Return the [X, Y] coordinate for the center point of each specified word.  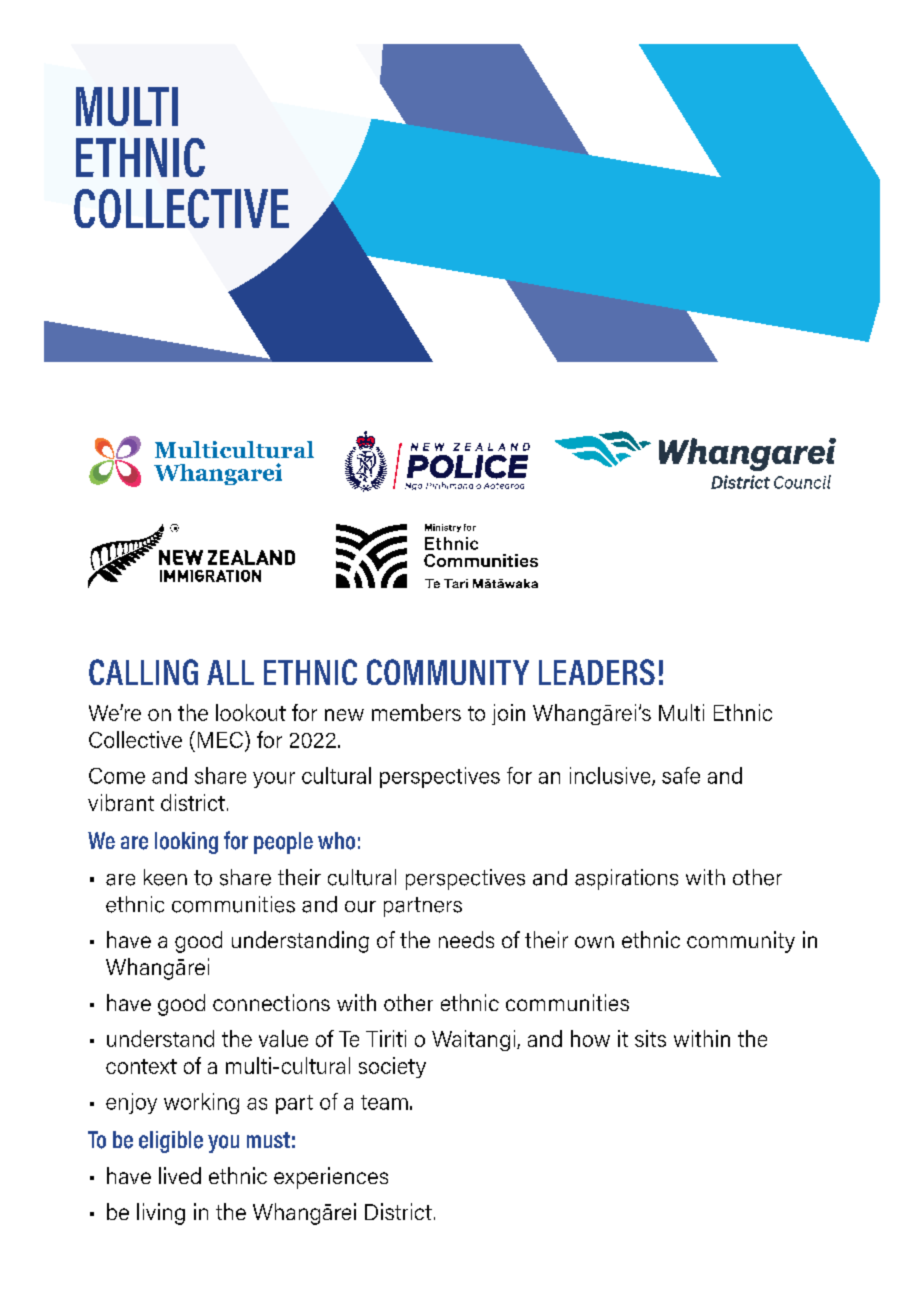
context [141, 1066]
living [161, 1214]
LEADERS [597, 672]
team [384, 1102]
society [392, 1067]
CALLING [143, 672]
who [336, 841]
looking [186, 843]
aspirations [626, 879]
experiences [331, 1178]
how [590, 1038]
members [416, 712]
